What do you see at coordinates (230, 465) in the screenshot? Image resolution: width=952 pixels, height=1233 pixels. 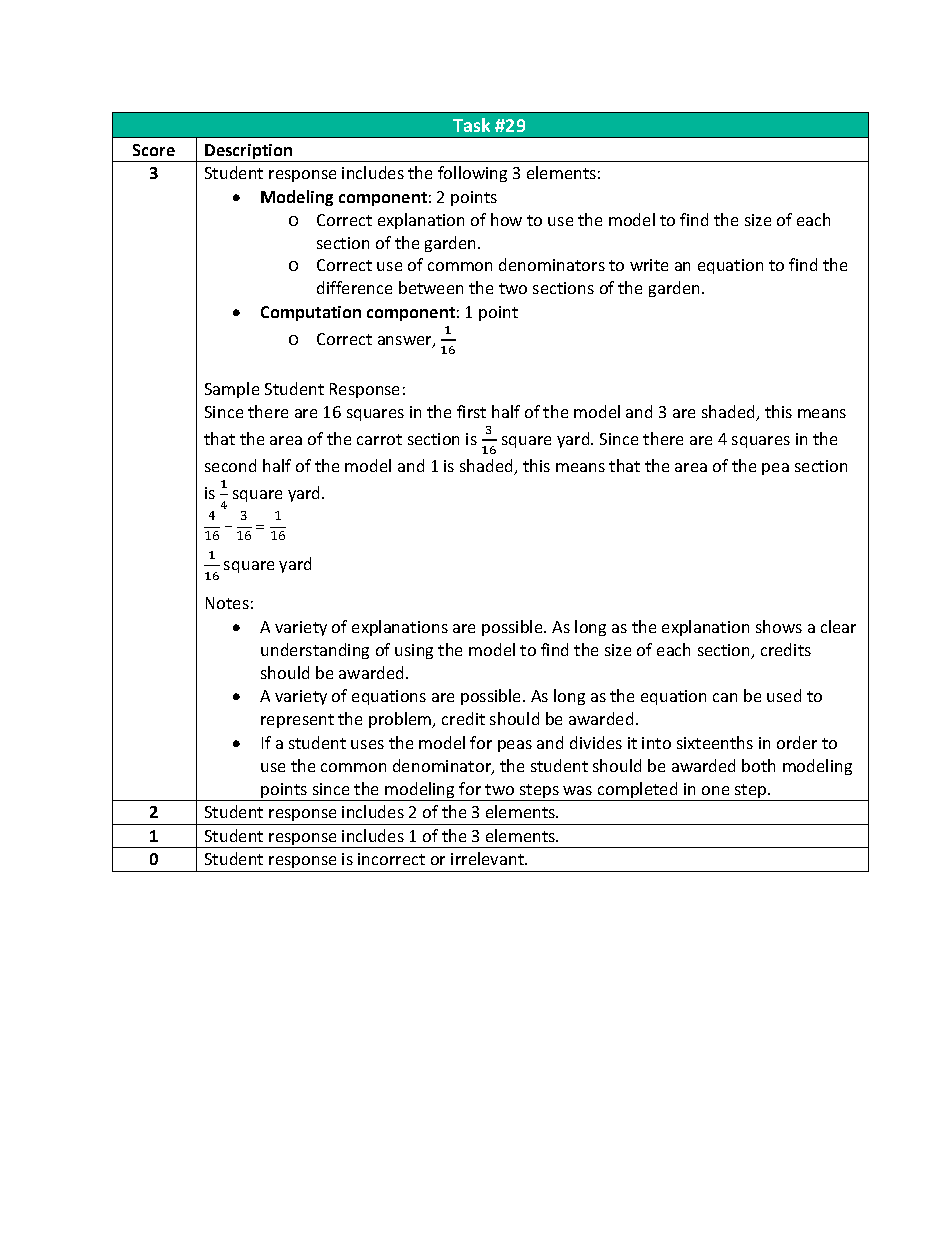 I see `second` at bounding box center [230, 465].
